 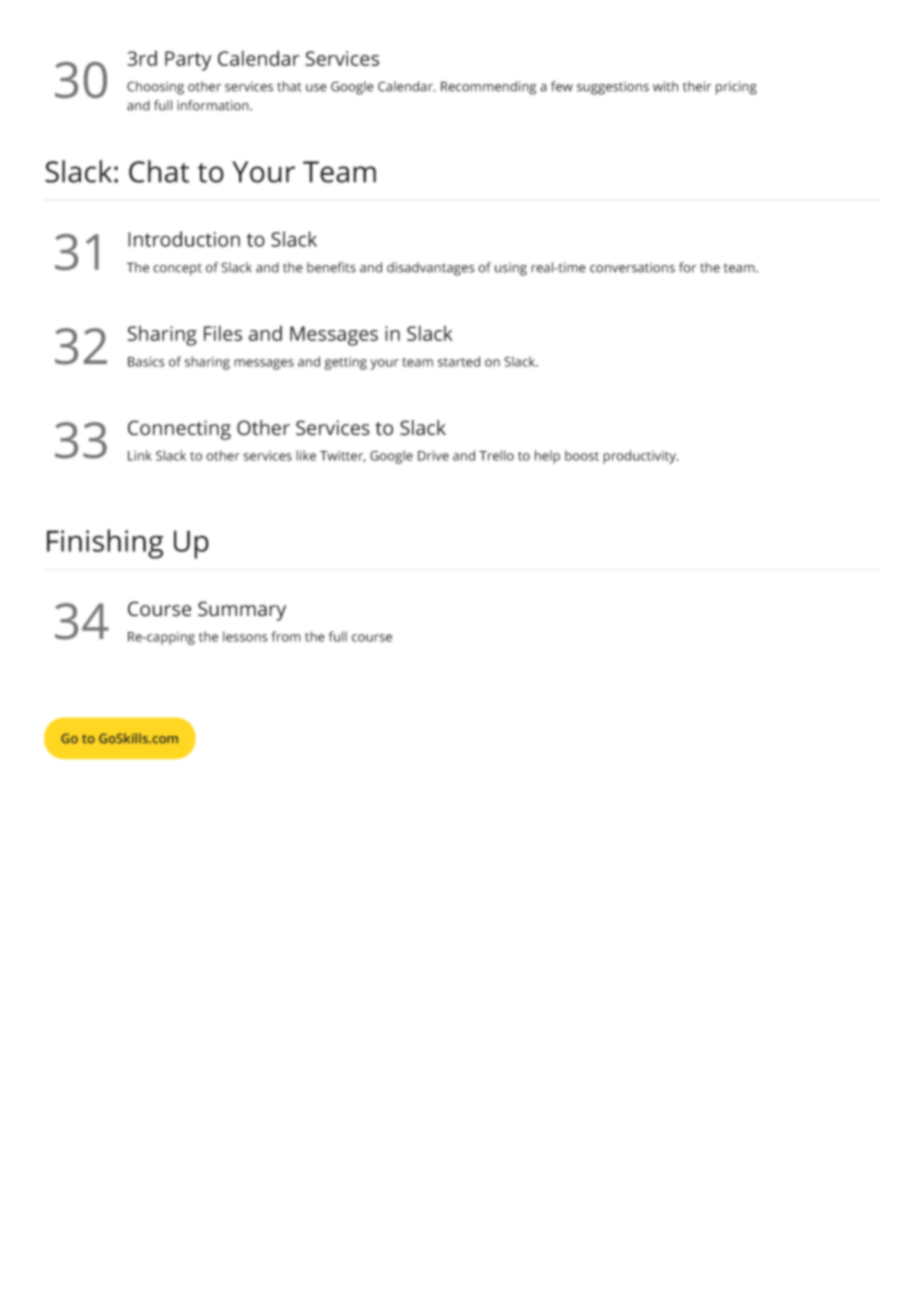 What do you see at coordinates (665, 86) in the document?
I see `with` at bounding box center [665, 86].
